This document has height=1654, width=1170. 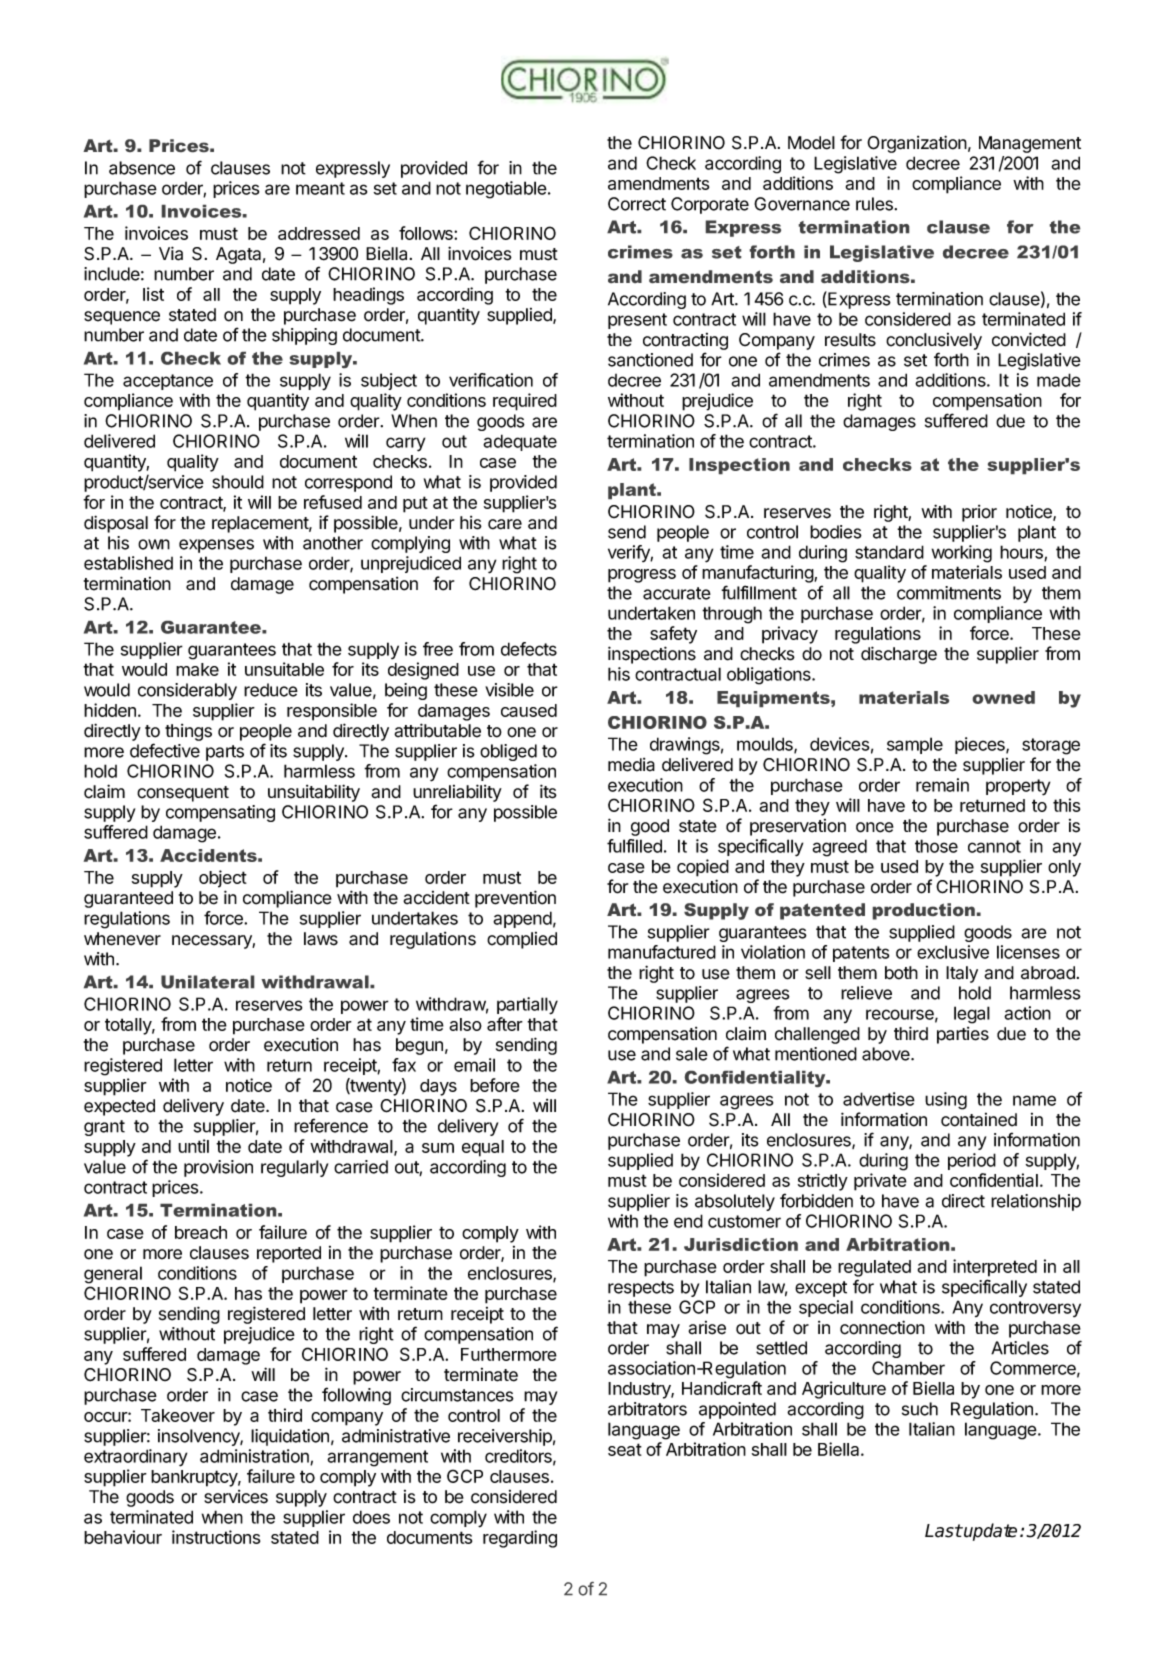 I want to click on absence, so click(x=142, y=168).
